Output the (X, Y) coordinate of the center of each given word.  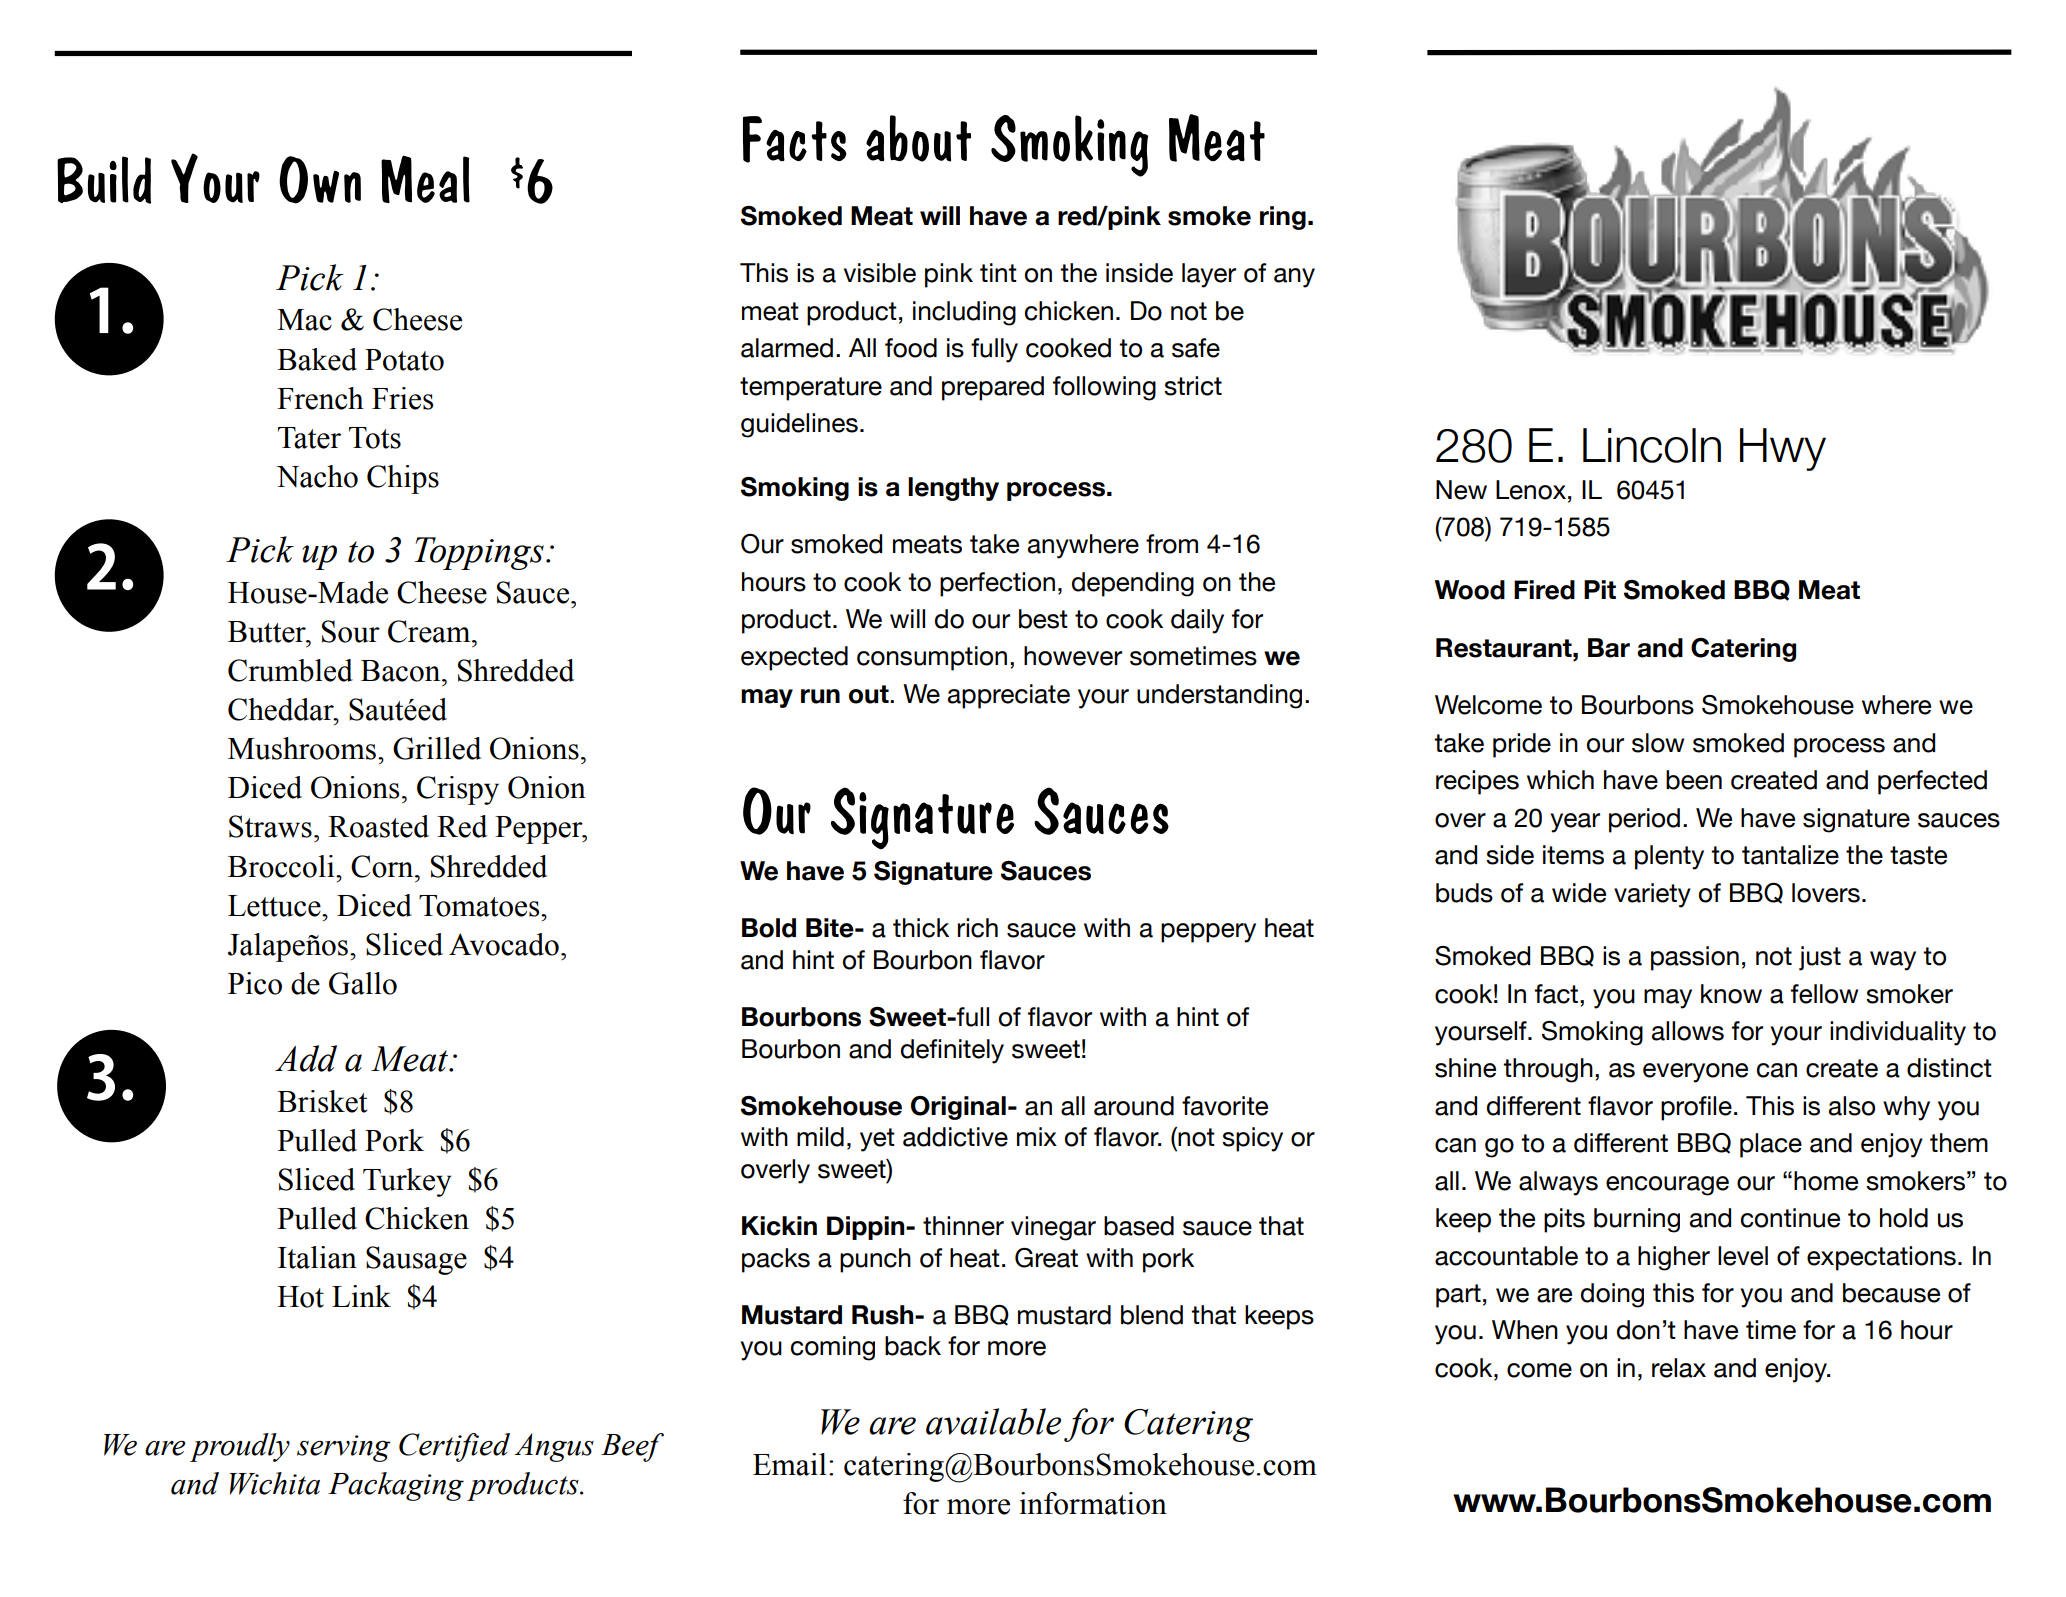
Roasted (378, 826)
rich (978, 928)
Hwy (1783, 449)
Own (320, 180)
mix (1037, 1136)
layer (1209, 275)
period (1644, 820)
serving (344, 1448)
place (1771, 1145)
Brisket (322, 1101)
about (918, 138)
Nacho (317, 476)
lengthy (953, 489)
